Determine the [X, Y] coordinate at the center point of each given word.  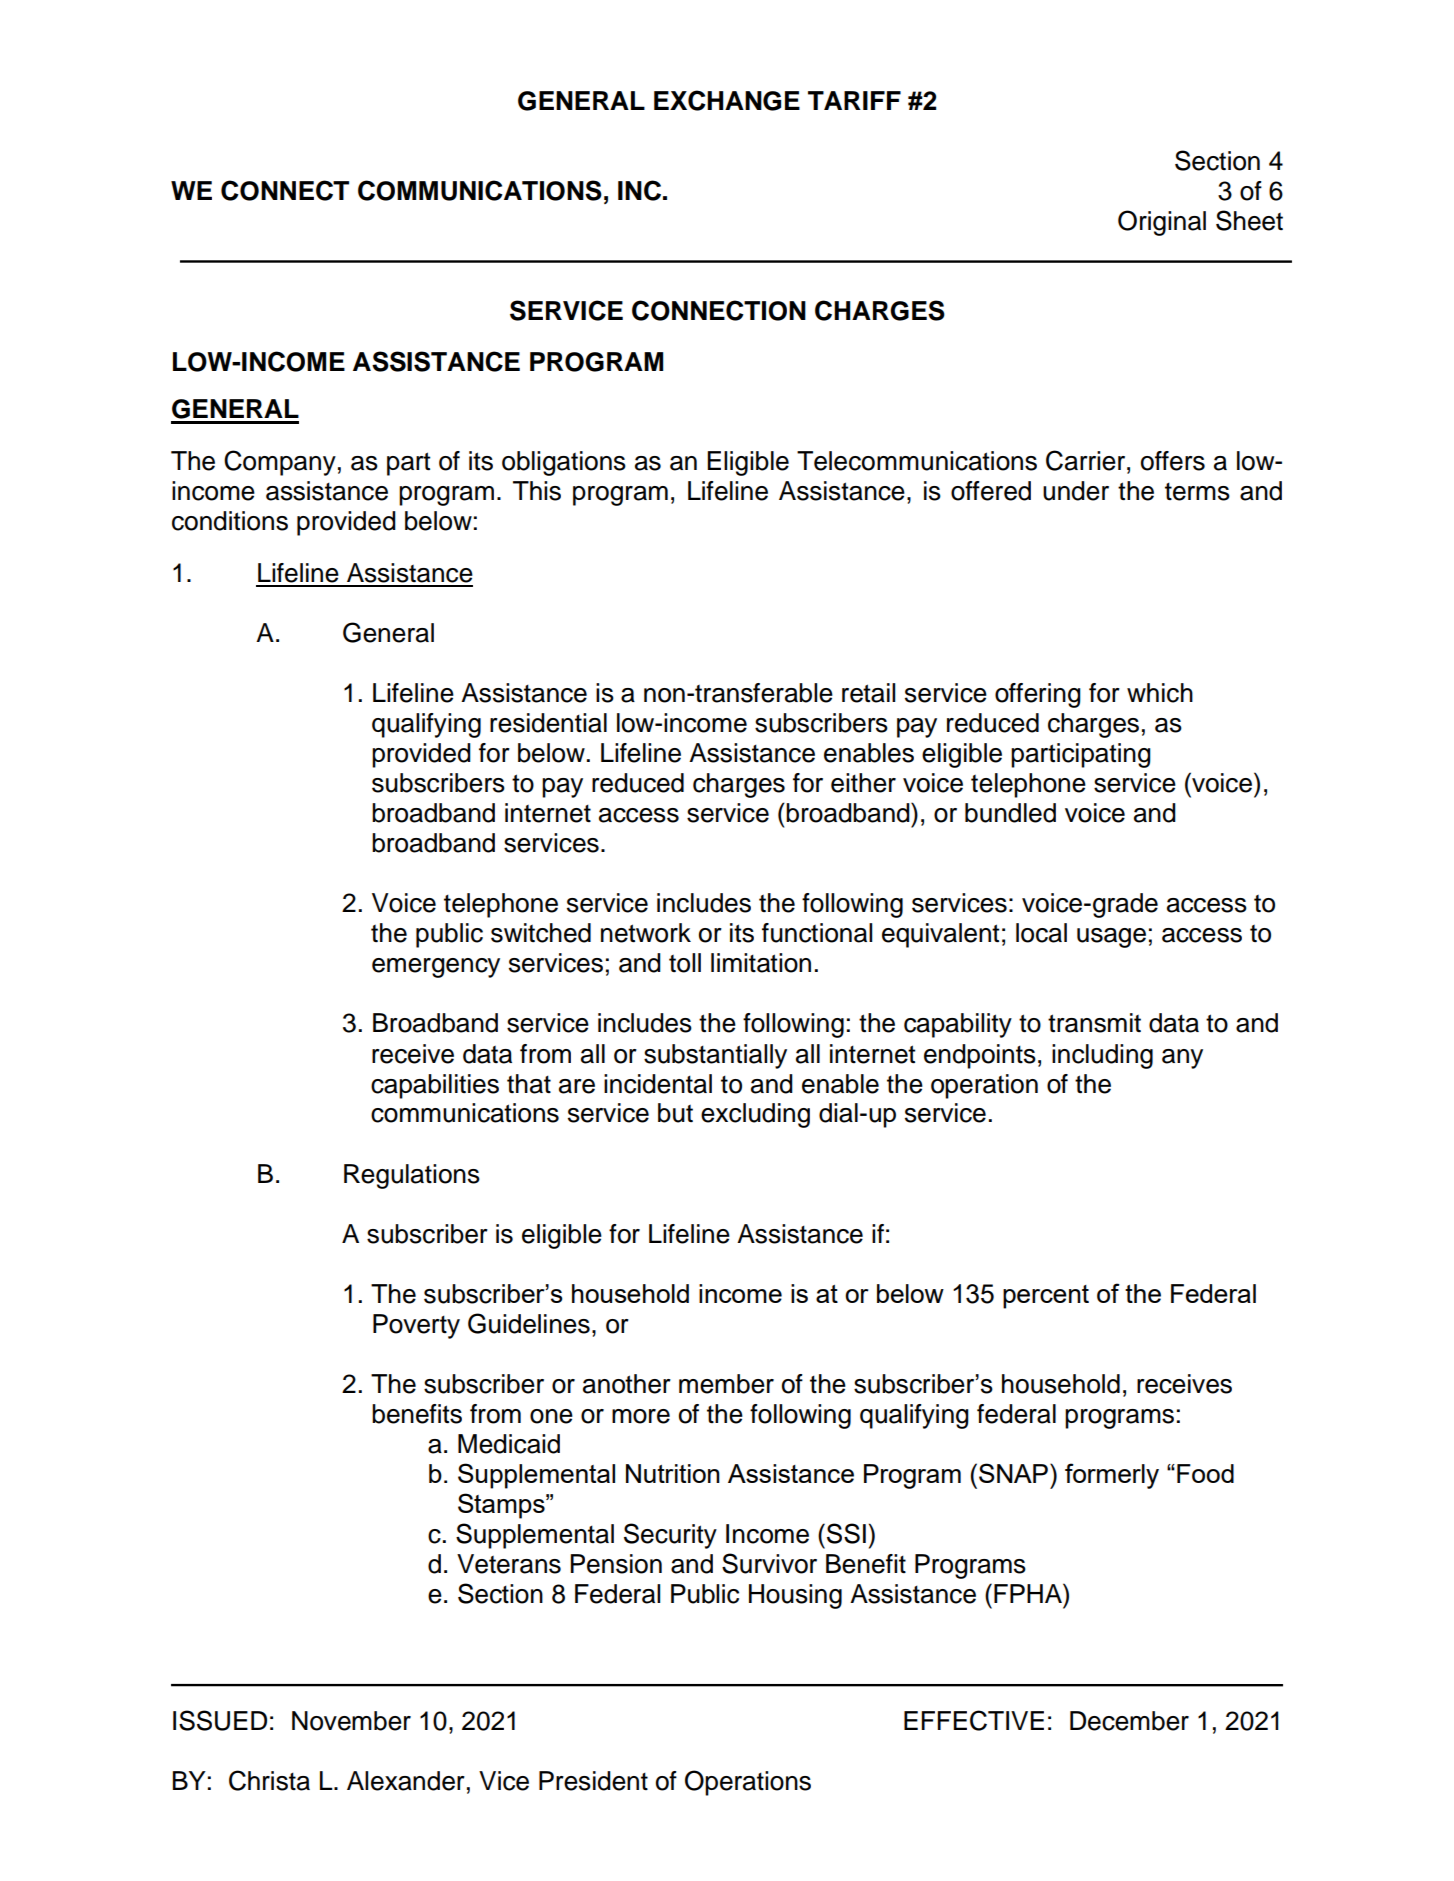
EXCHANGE [727, 100]
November [351, 1721]
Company [280, 463]
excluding [755, 1115]
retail [868, 693]
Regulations [412, 1176]
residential [548, 723]
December [1129, 1721]
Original [1162, 223]
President [593, 1781]
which [1160, 693]
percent [1046, 1297]
